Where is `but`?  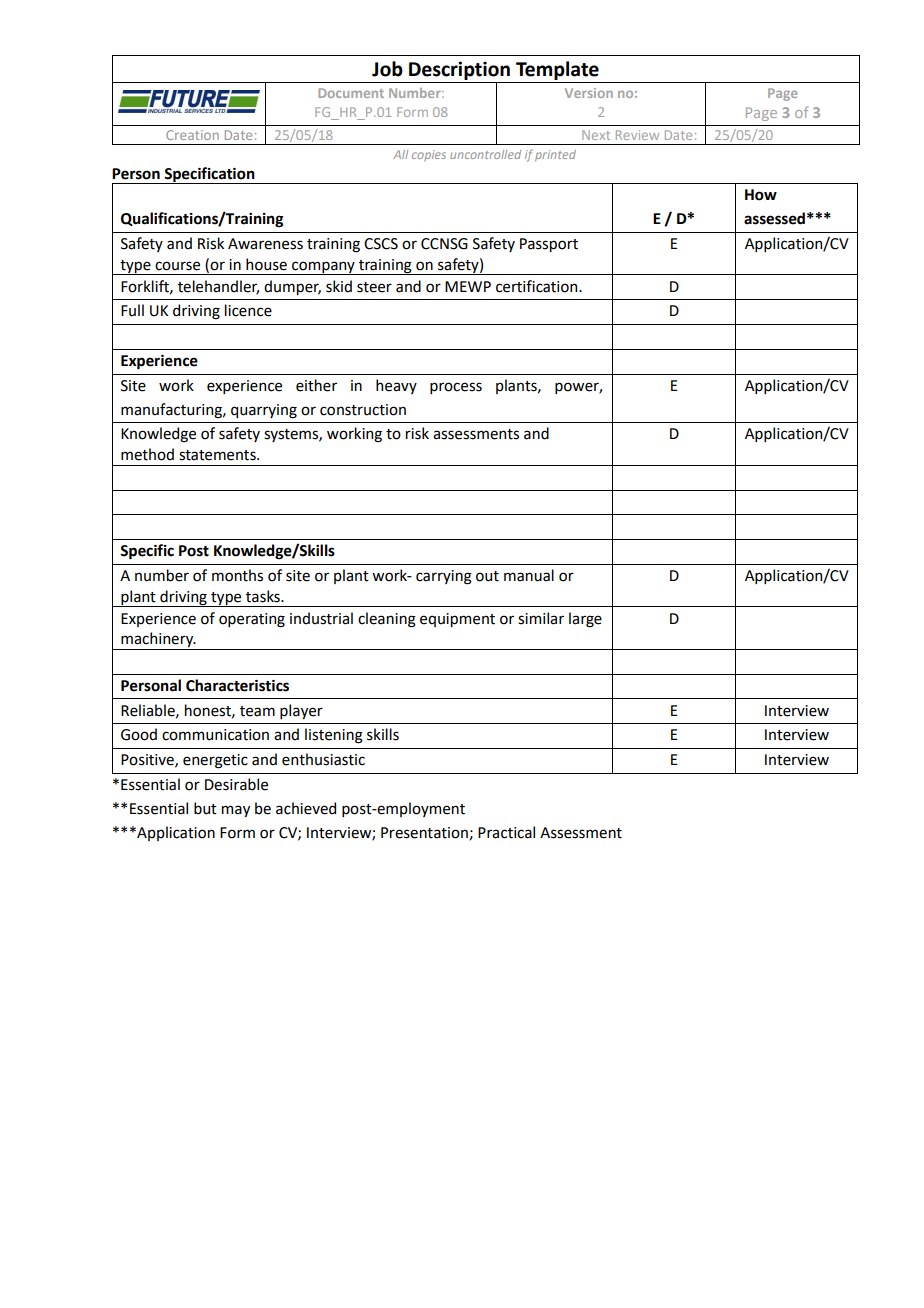
but is located at coordinates (205, 808).
